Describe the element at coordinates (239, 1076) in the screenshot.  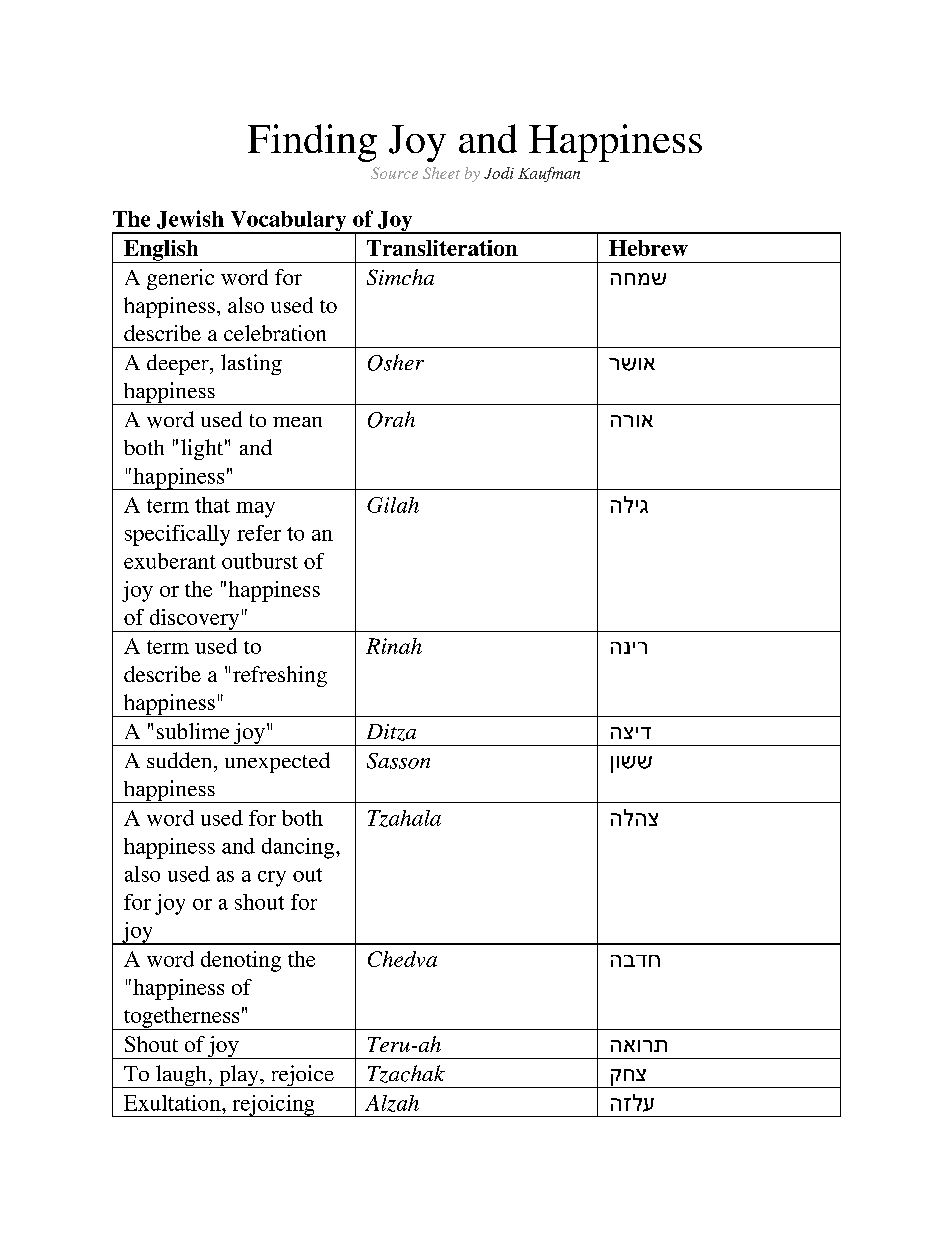
I see `play` at that location.
